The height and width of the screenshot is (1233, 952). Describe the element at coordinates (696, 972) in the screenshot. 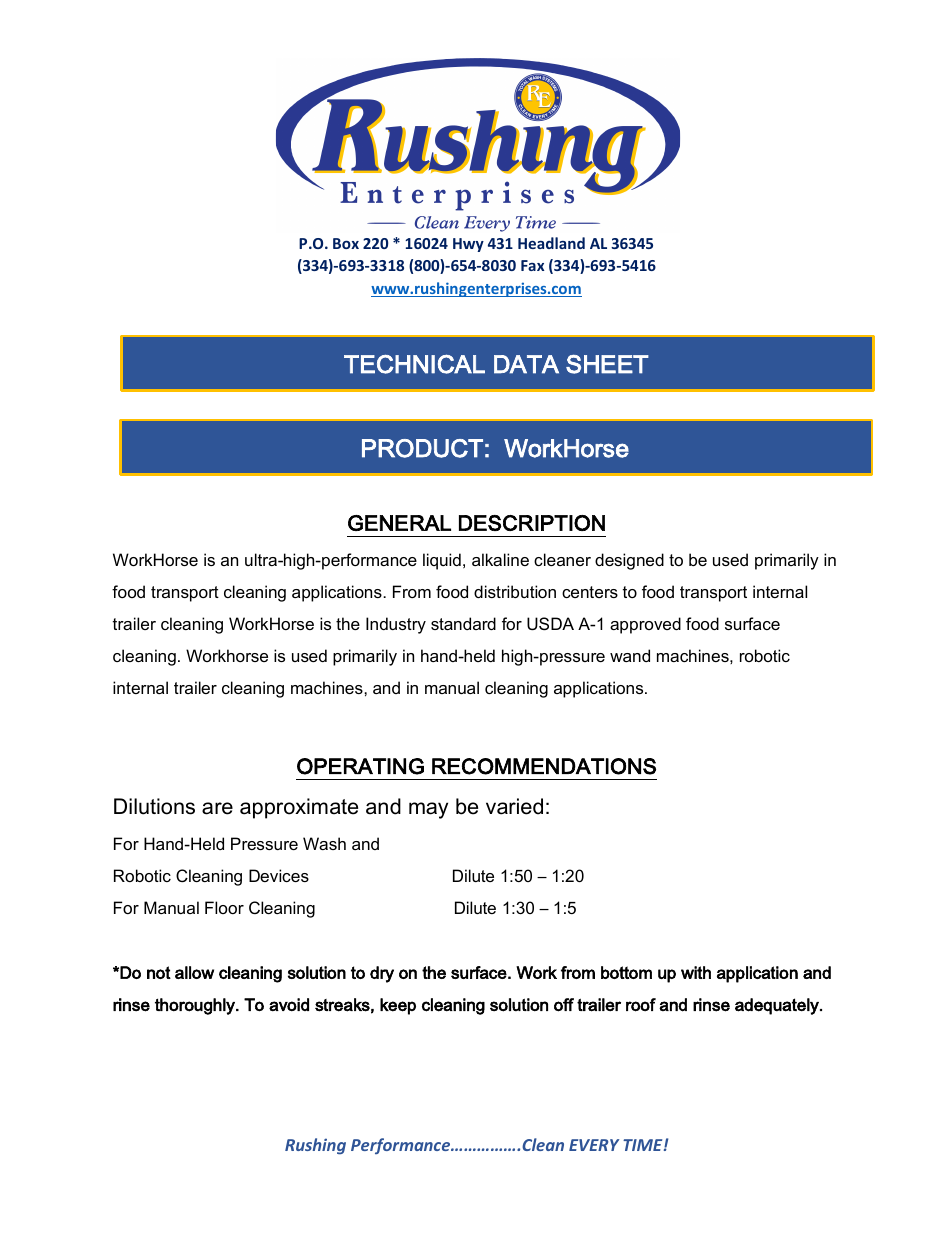

I see `with` at that location.
